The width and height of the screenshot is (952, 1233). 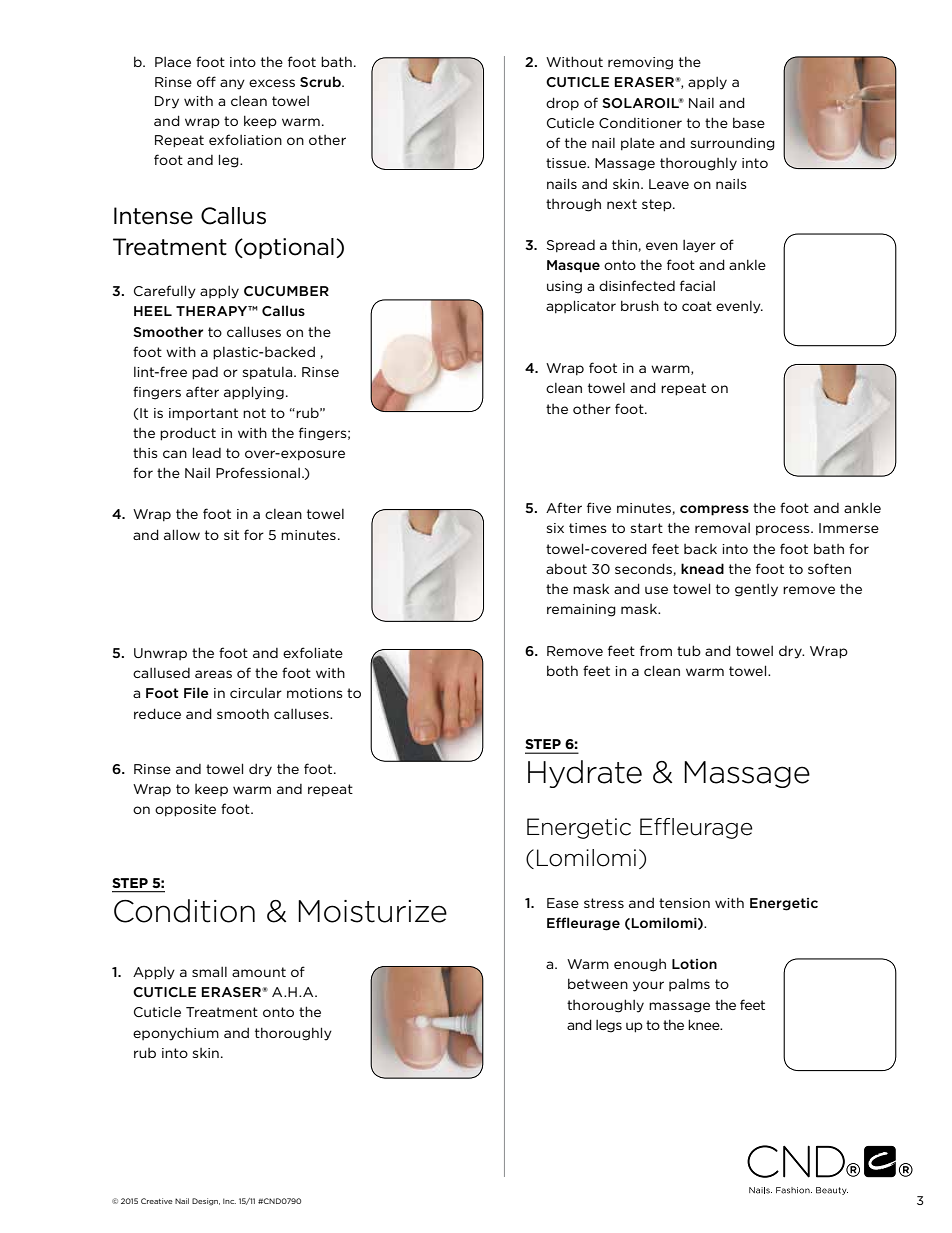 What do you see at coordinates (562, 670) in the screenshot?
I see `both` at bounding box center [562, 670].
